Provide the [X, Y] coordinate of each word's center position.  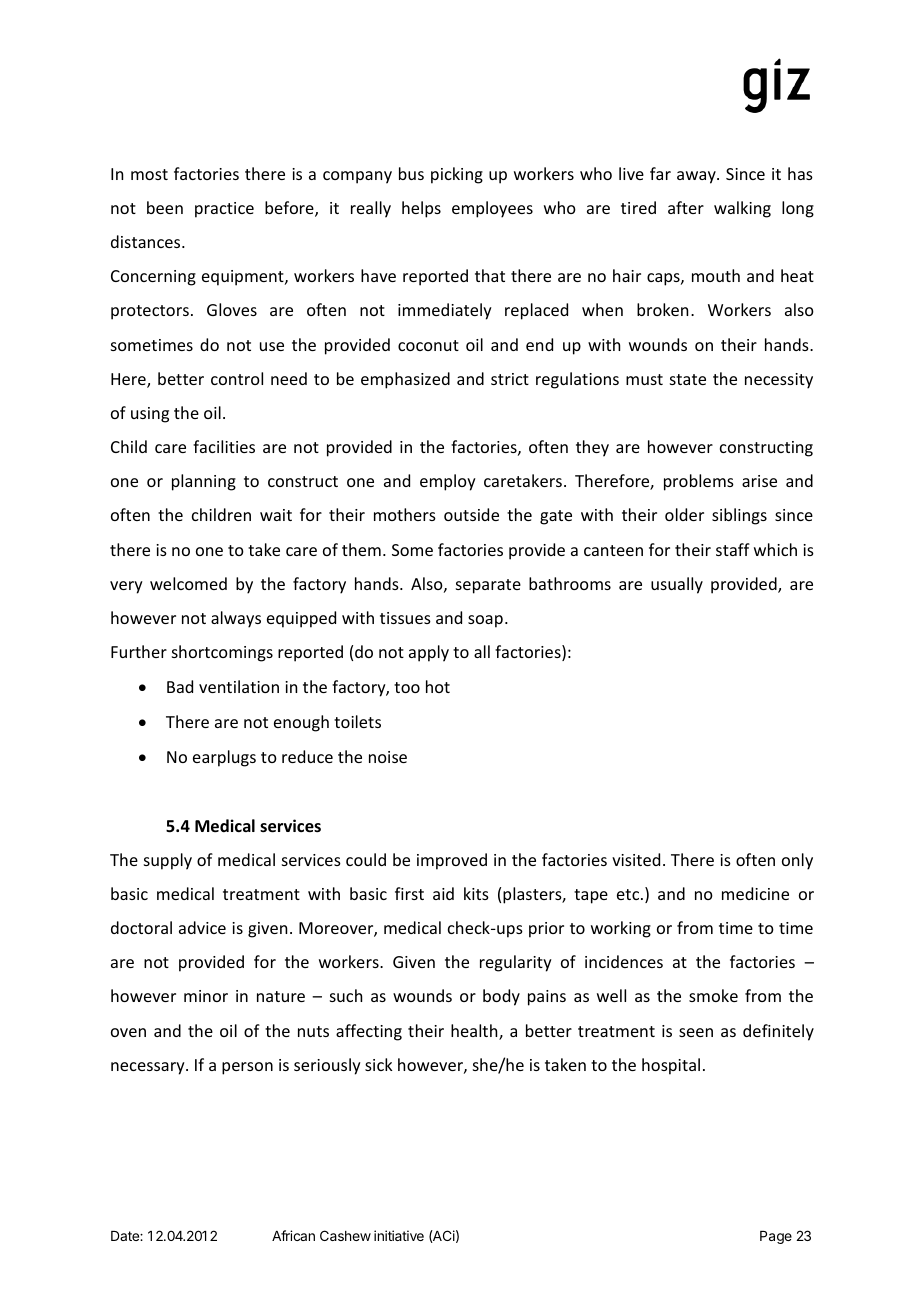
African [293, 1235]
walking [742, 209]
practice [224, 210]
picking [457, 175]
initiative [399, 1235]
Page [776, 1237]
